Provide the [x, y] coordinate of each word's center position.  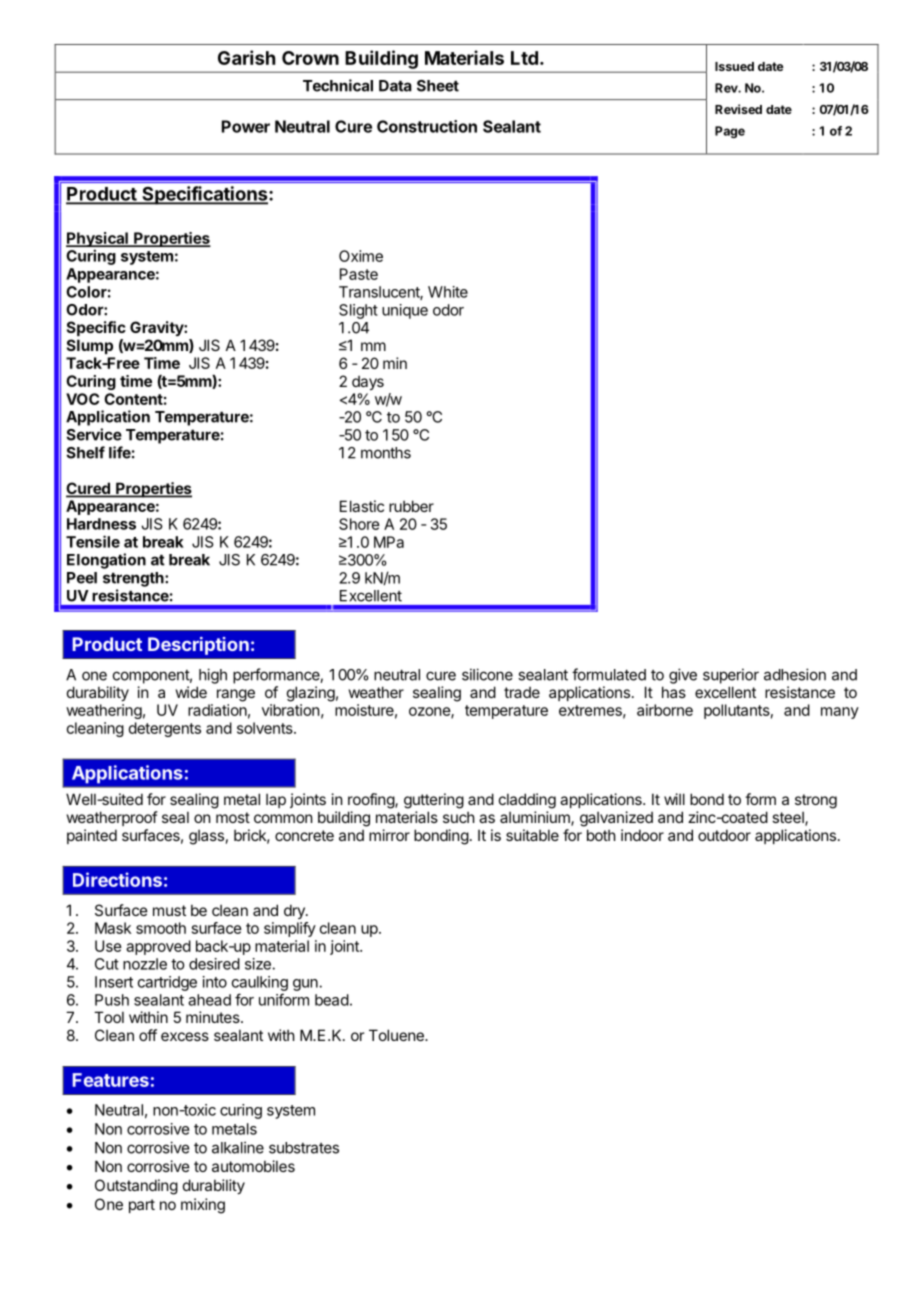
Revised [738, 109]
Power [246, 126]
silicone [487, 674]
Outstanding [136, 1187]
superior [731, 676]
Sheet [438, 86]
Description [198, 646]
